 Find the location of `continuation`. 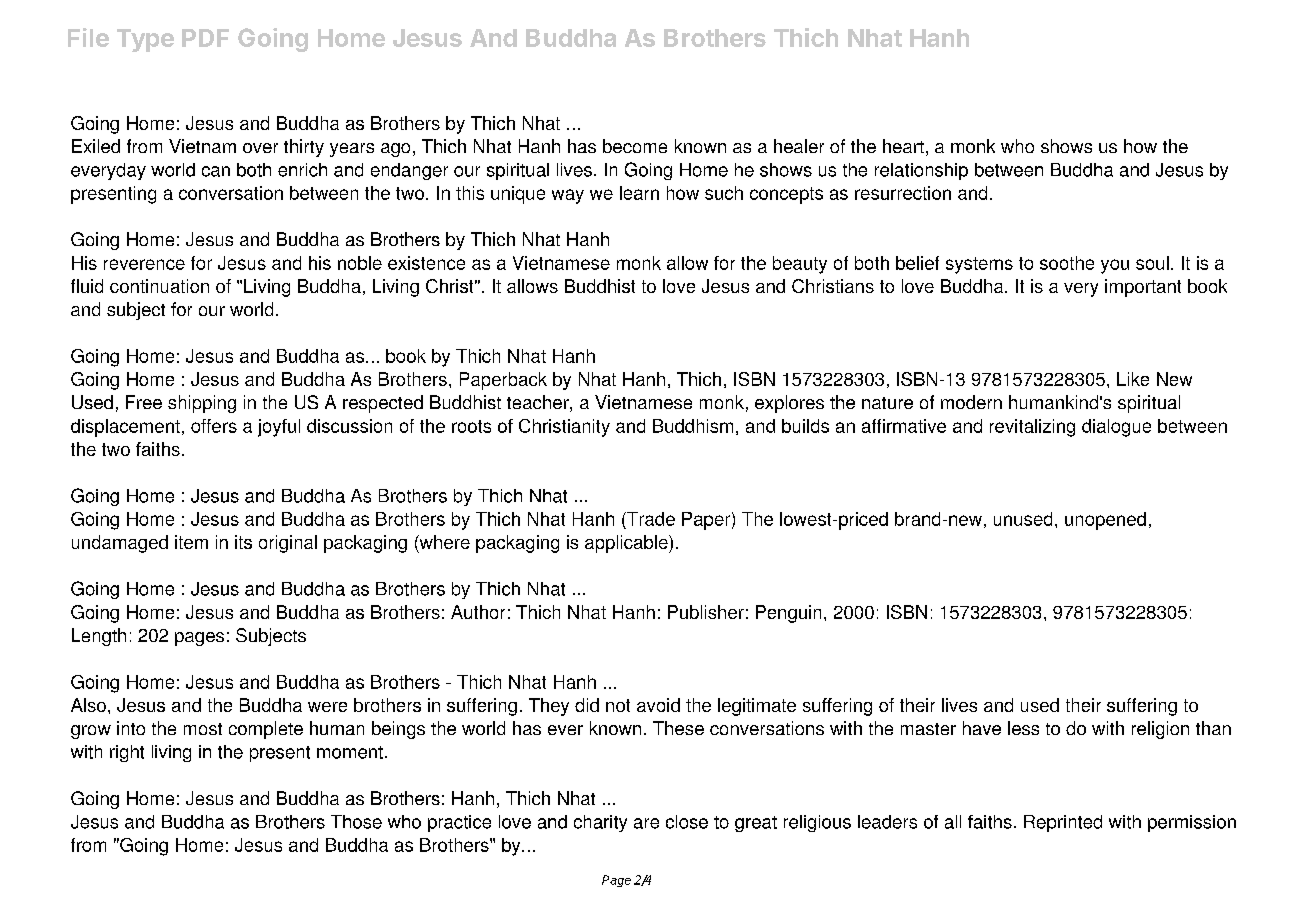

continuation is located at coordinates (159, 286).
